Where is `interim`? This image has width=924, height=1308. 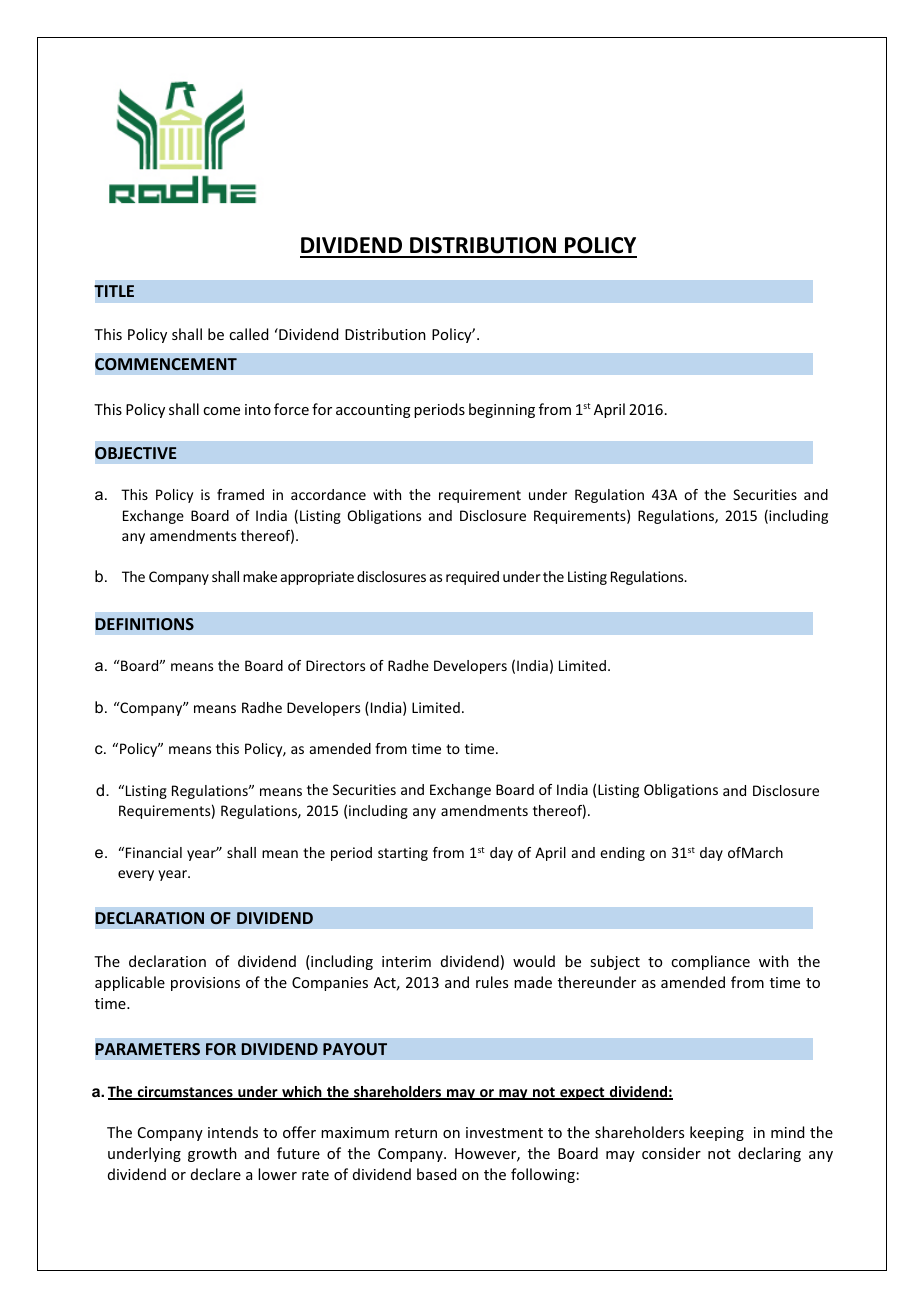 interim is located at coordinates (406, 961).
